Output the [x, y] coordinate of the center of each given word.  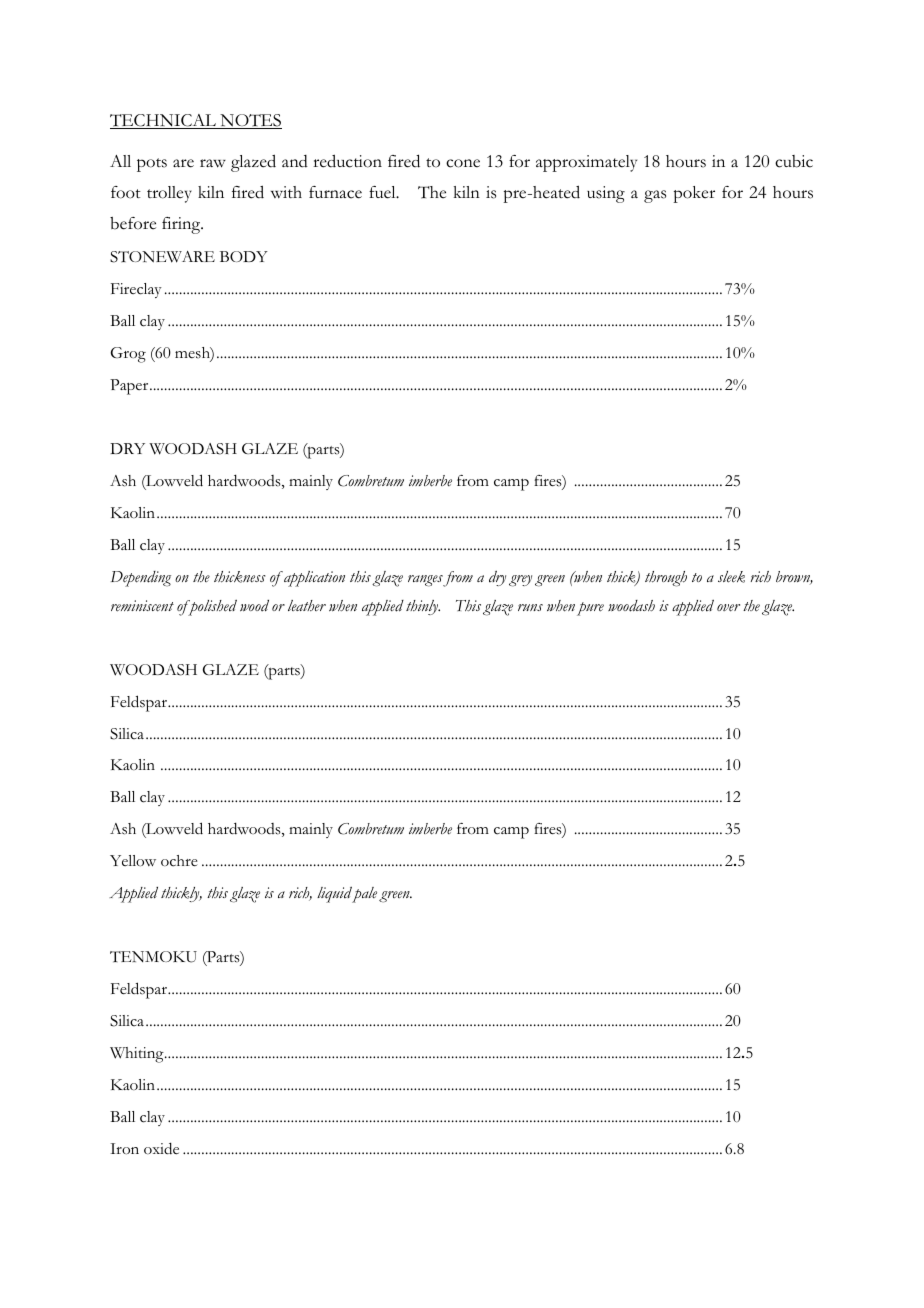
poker [694, 194]
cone [463, 163]
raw [213, 163]
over [728, 608]
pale [364, 895]
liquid [334, 894]
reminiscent [142, 606]
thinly [423, 607]
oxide [161, 1148]
